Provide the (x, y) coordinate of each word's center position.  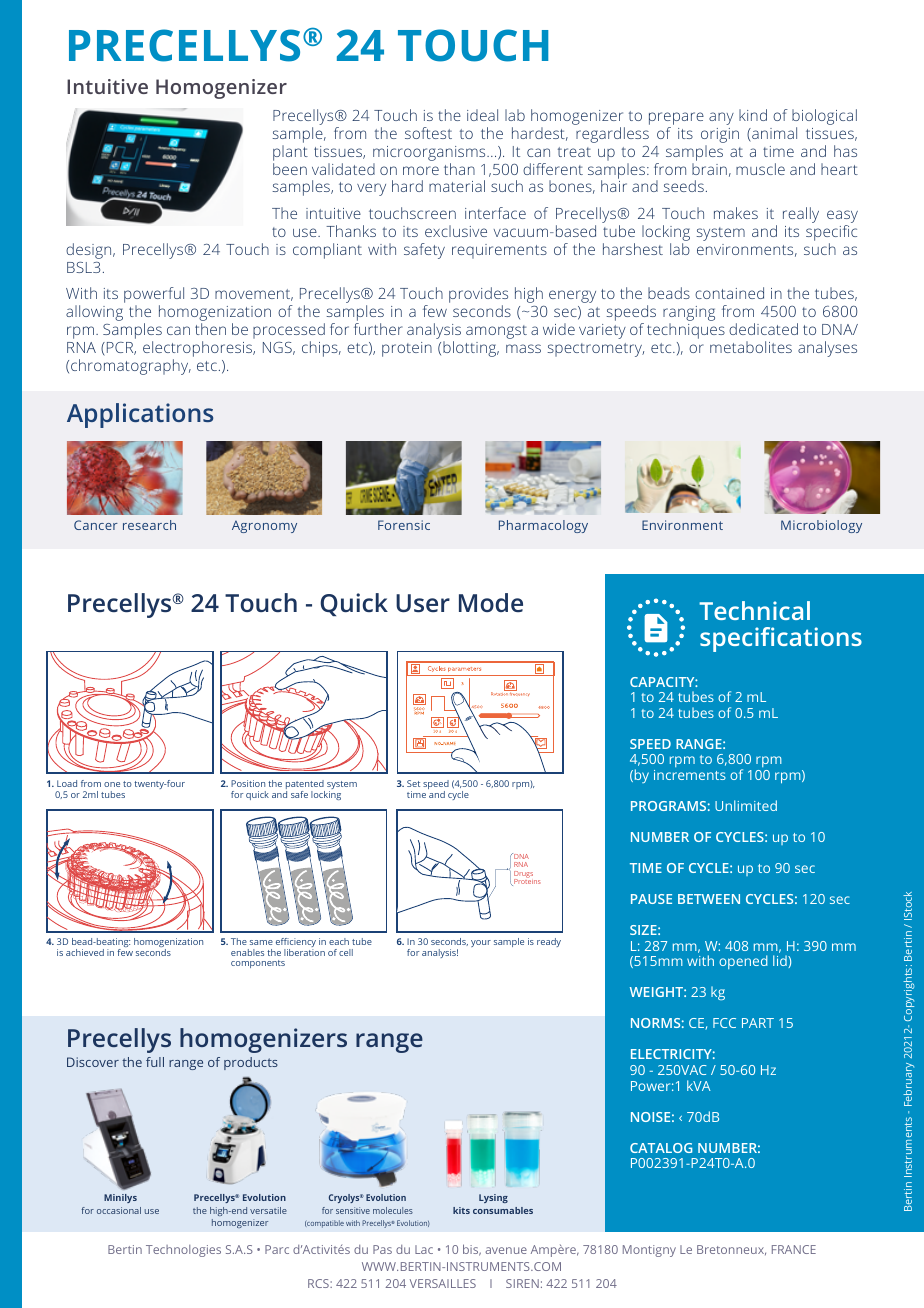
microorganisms (430, 153)
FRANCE (794, 1249)
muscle (760, 169)
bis (472, 1250)
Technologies (183, 1251)
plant (290, 153)
